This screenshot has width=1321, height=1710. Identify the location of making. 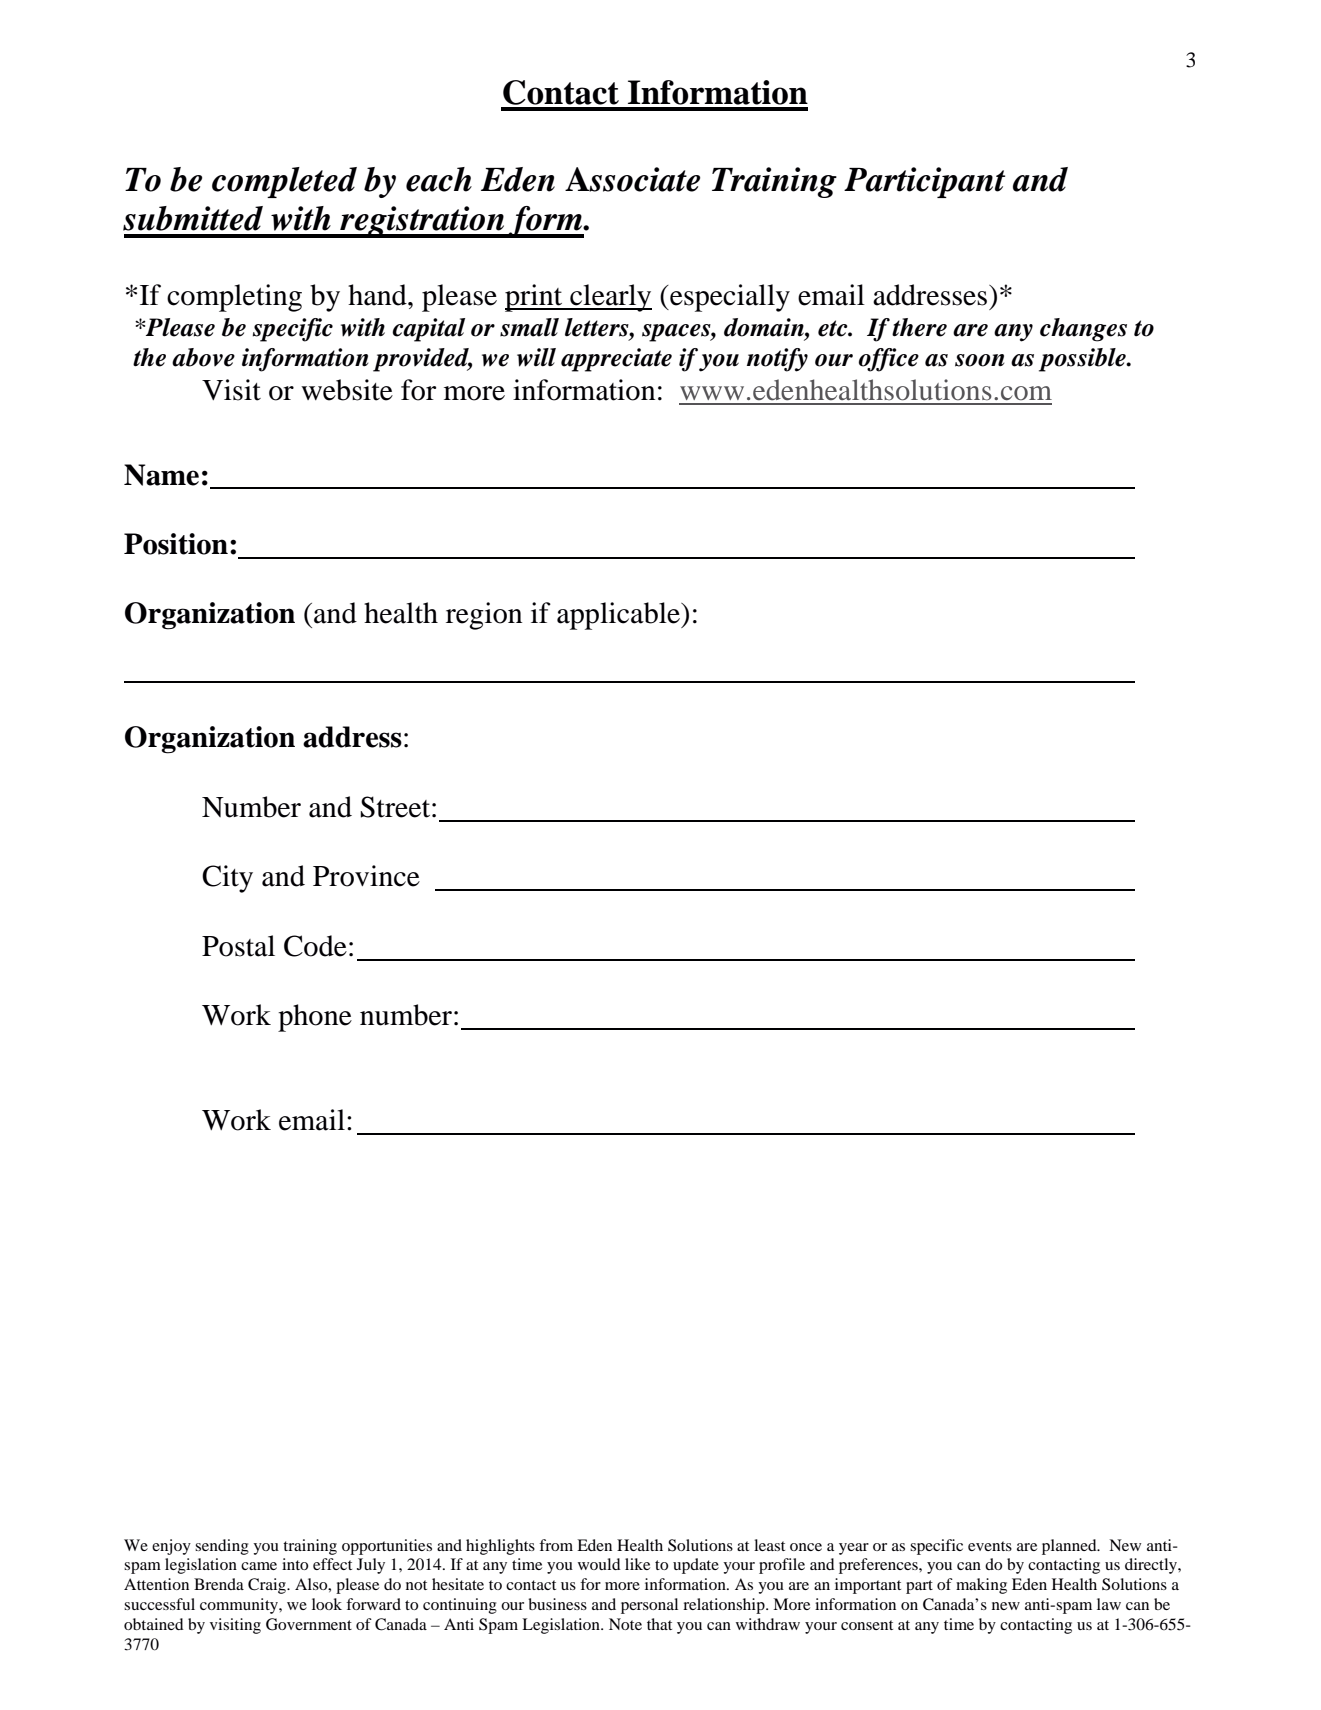
(981, 1586).
